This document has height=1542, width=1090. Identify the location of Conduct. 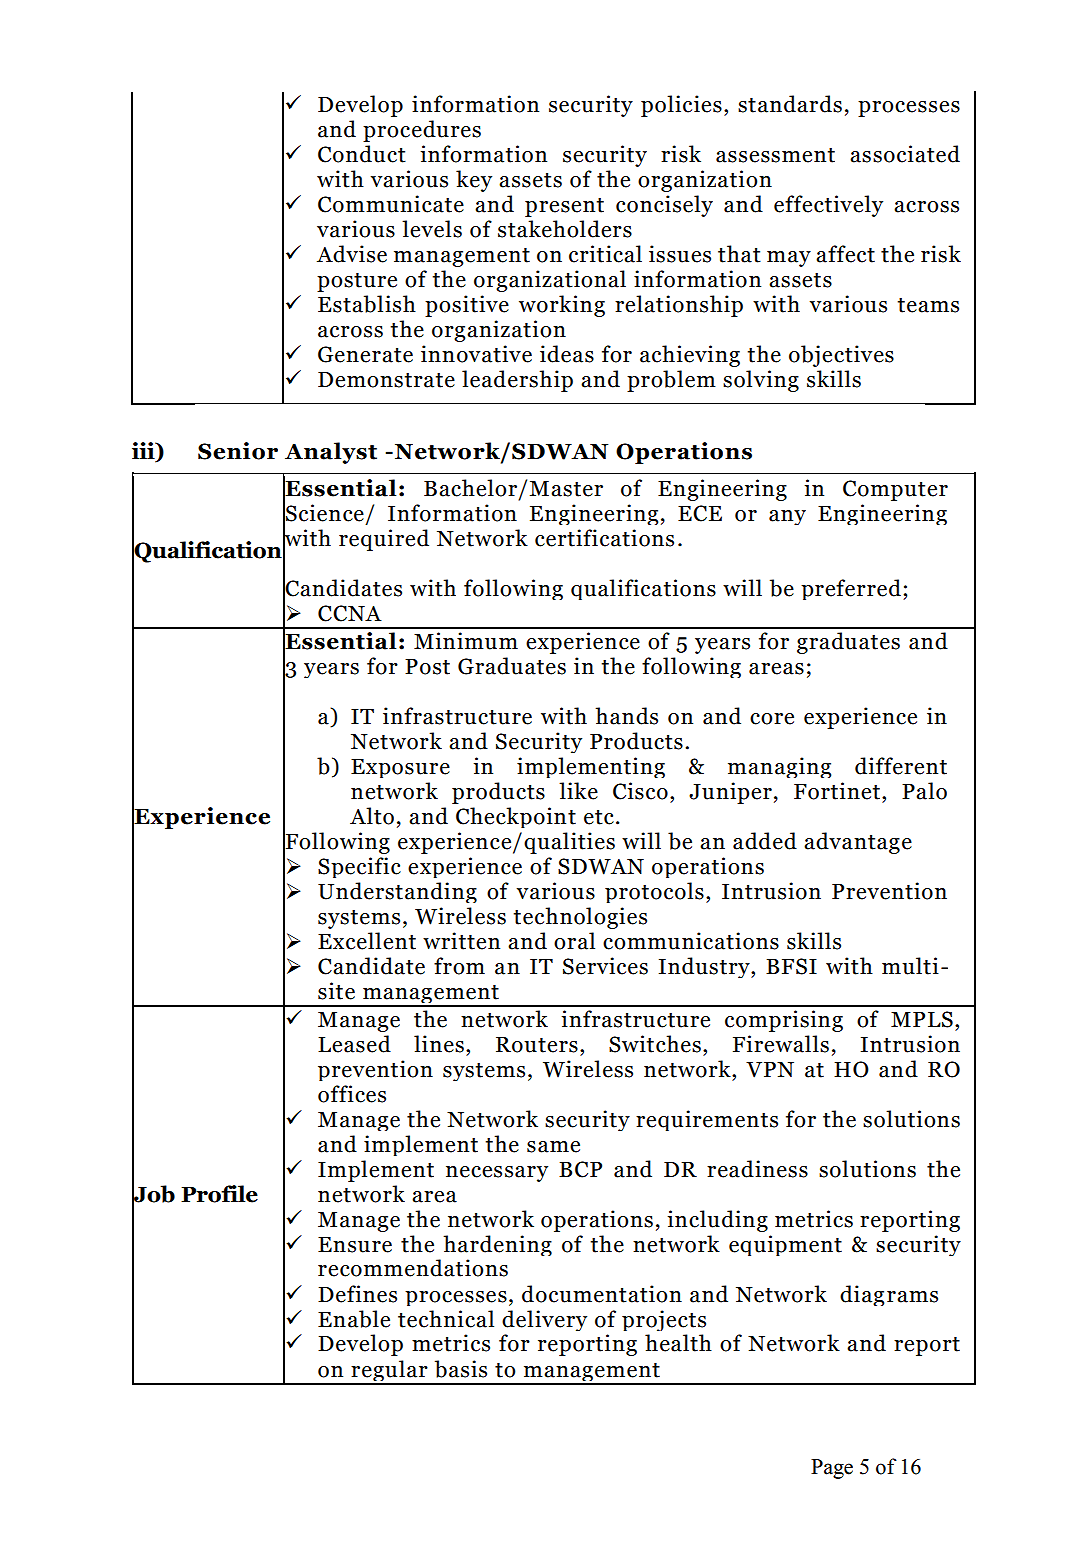
(362, 154).
